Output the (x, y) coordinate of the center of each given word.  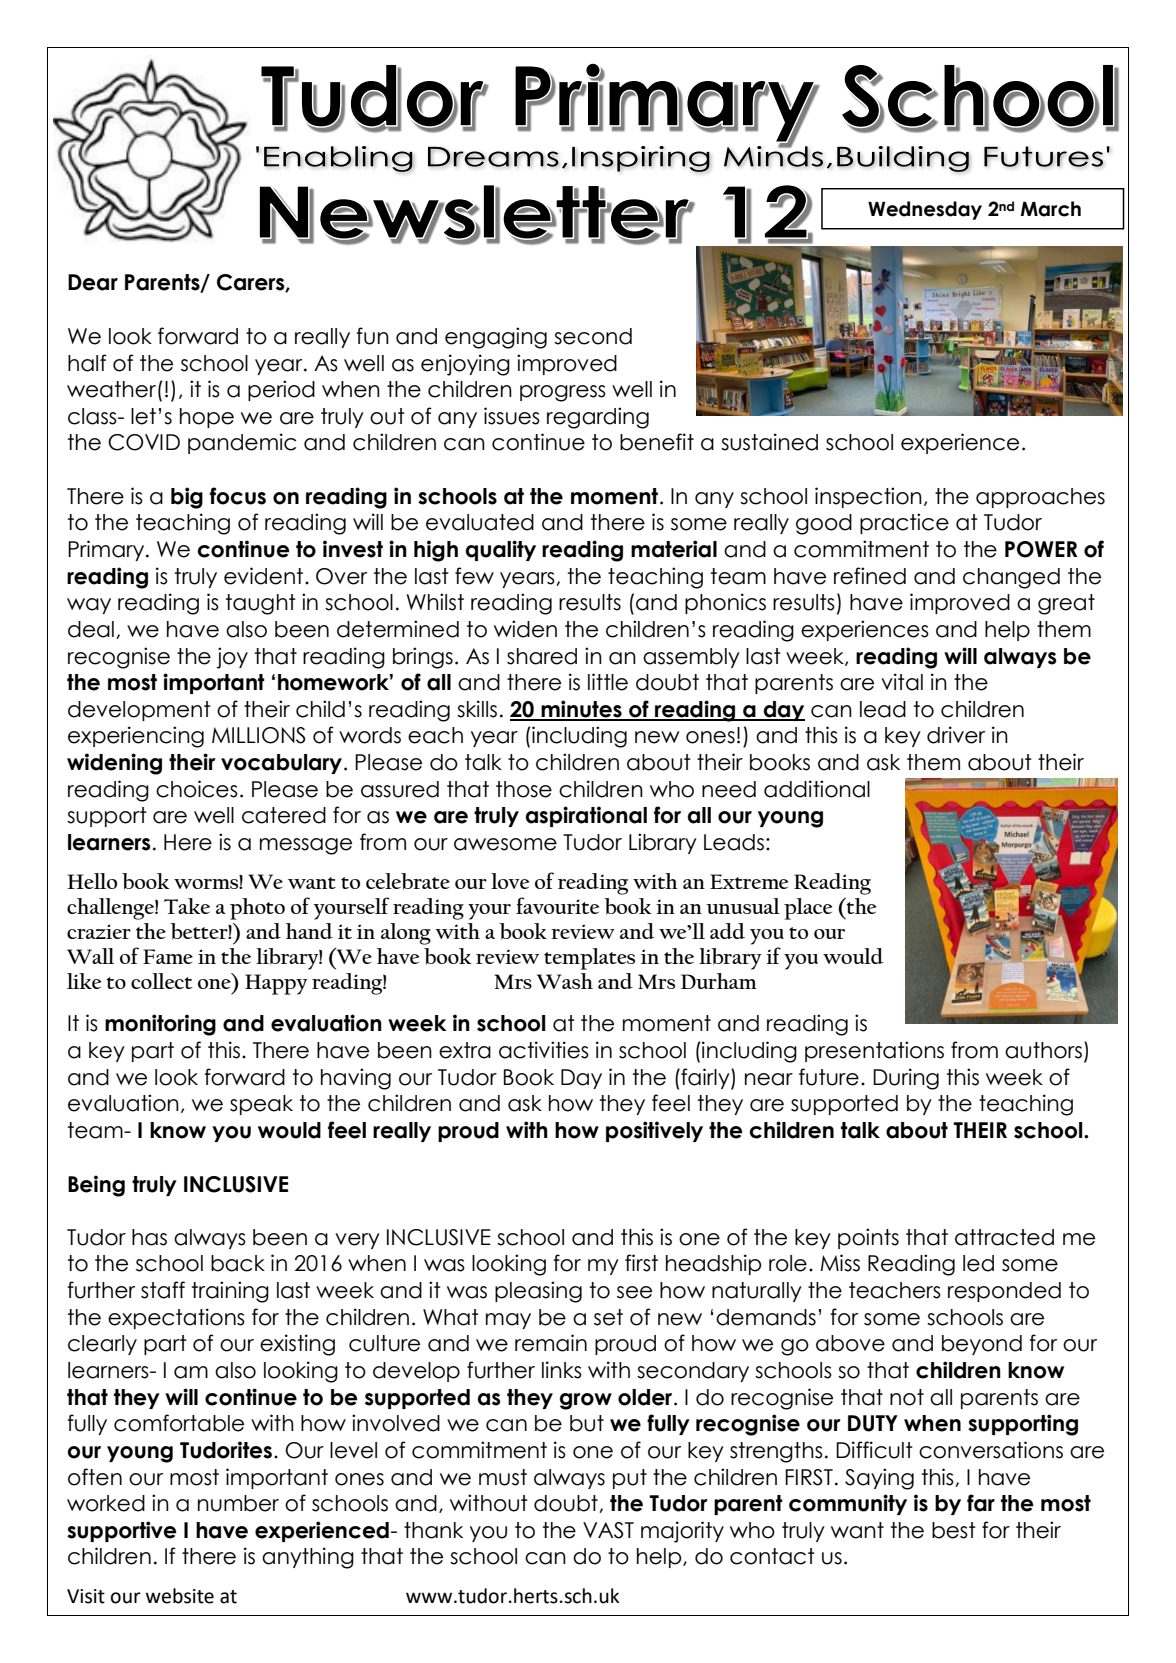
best (954, 1530)
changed (1011, 578)
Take (187, 906)
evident (265, 576)
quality (501, 550)
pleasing (538, 1292)
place (808, 909)
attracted (1004, 1237)
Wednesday (925, 210)
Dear (93, 282)
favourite (557, 905)
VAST (608, 1530)
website (180, 1596)
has (149, 1237)
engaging (496, 338)
